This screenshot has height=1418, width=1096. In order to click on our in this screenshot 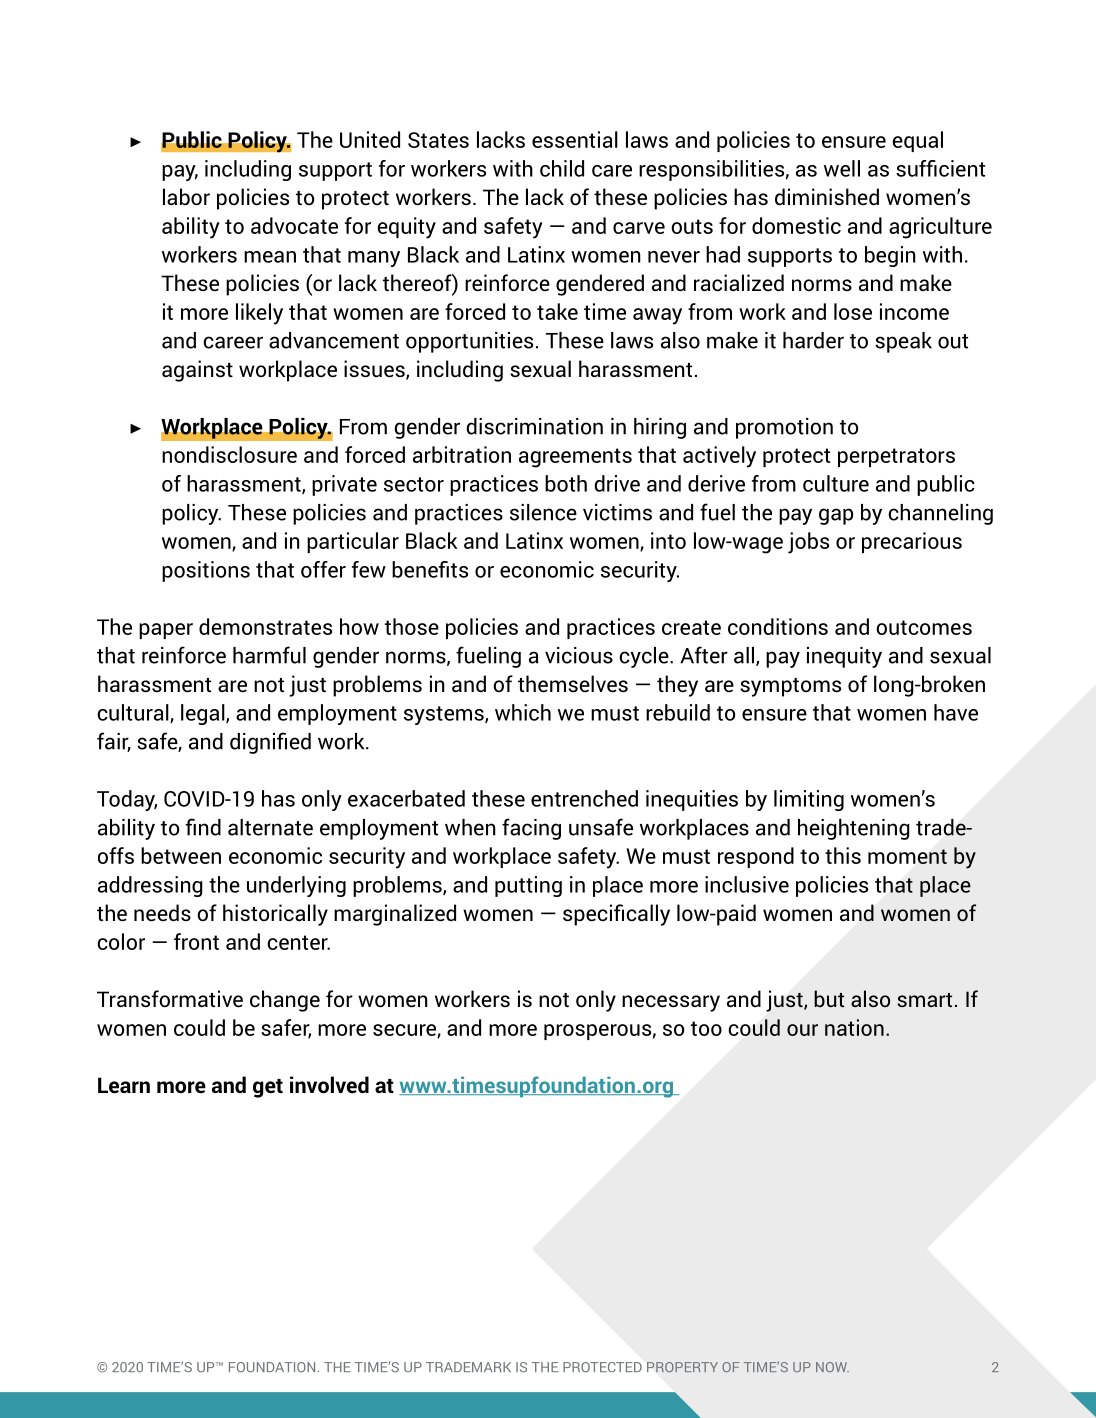, I will do `click(802, 1030)`.
